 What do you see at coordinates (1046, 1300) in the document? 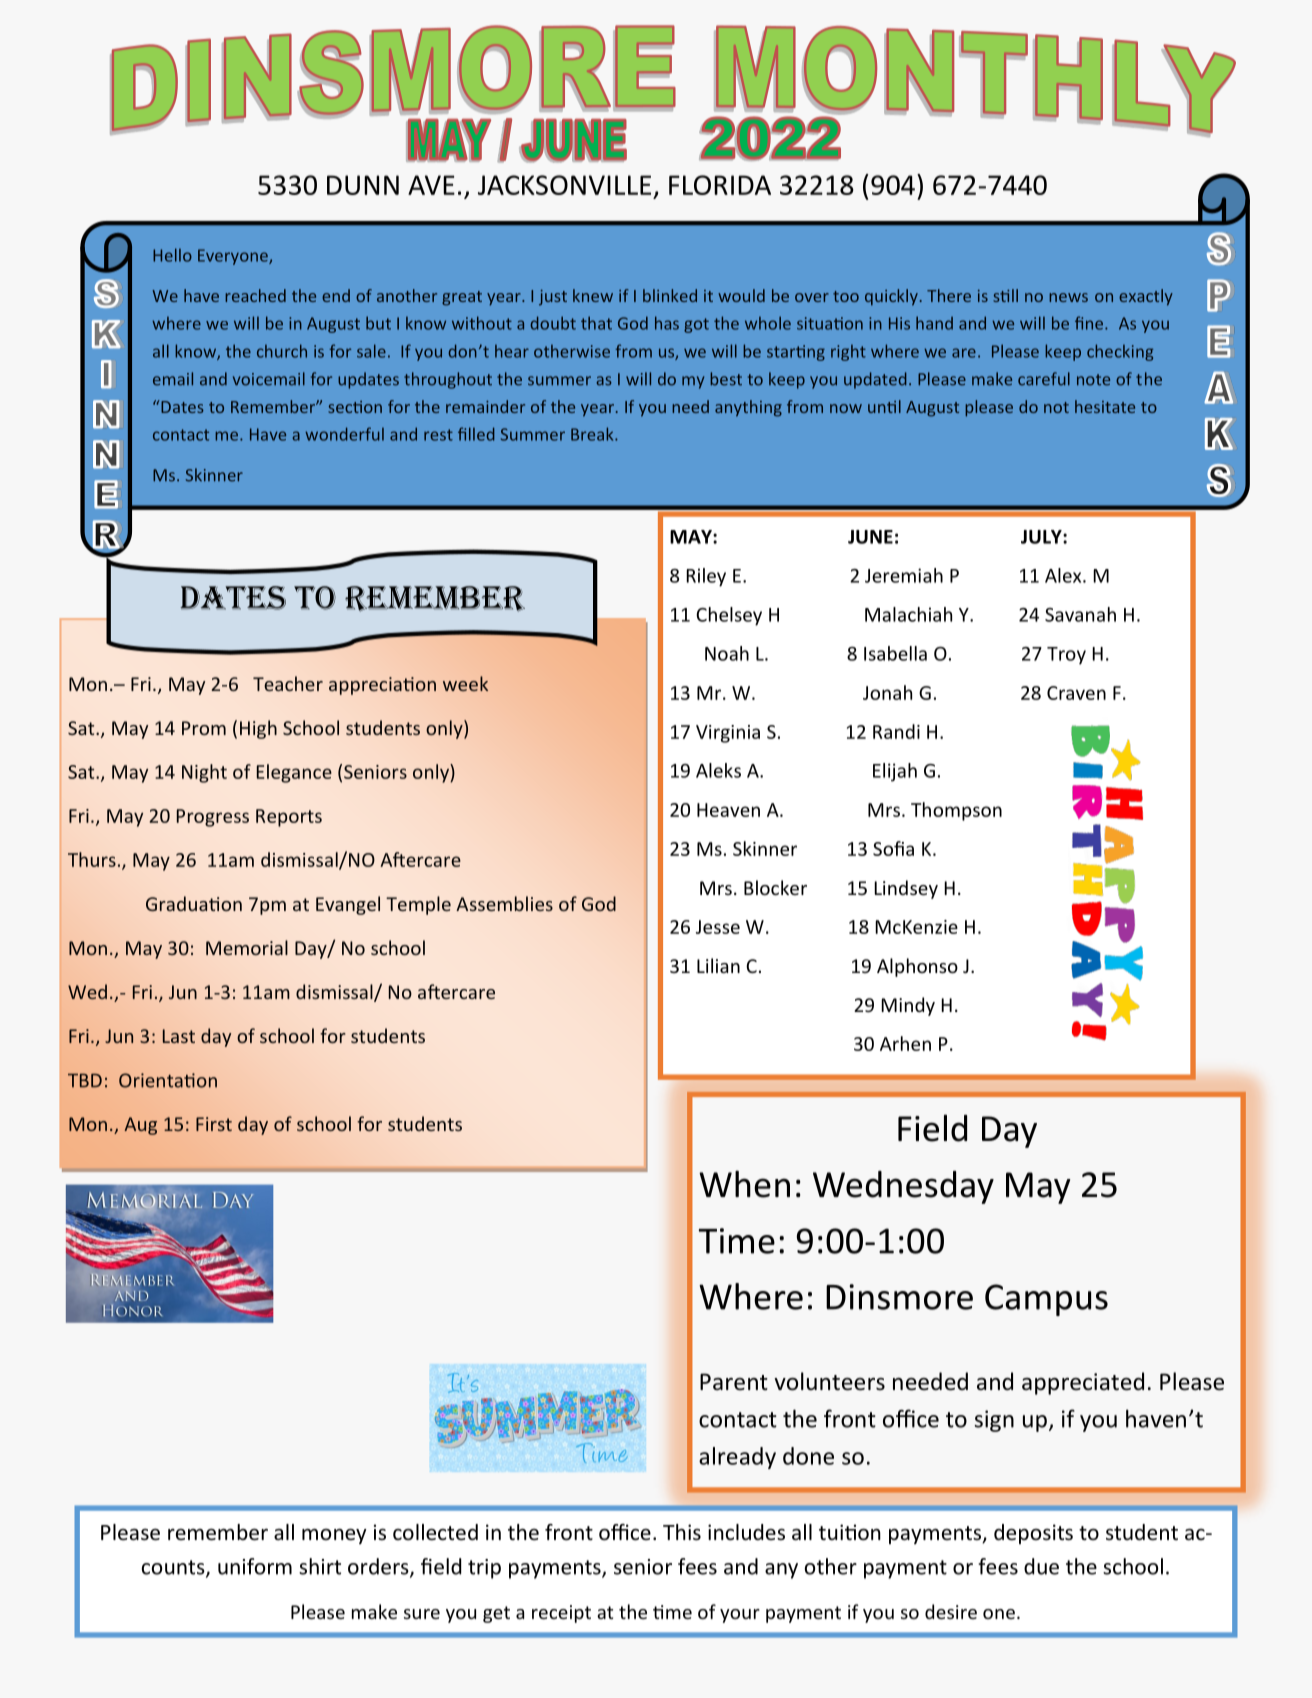
I see `Campus` at bounding box center [1046, 1300].
